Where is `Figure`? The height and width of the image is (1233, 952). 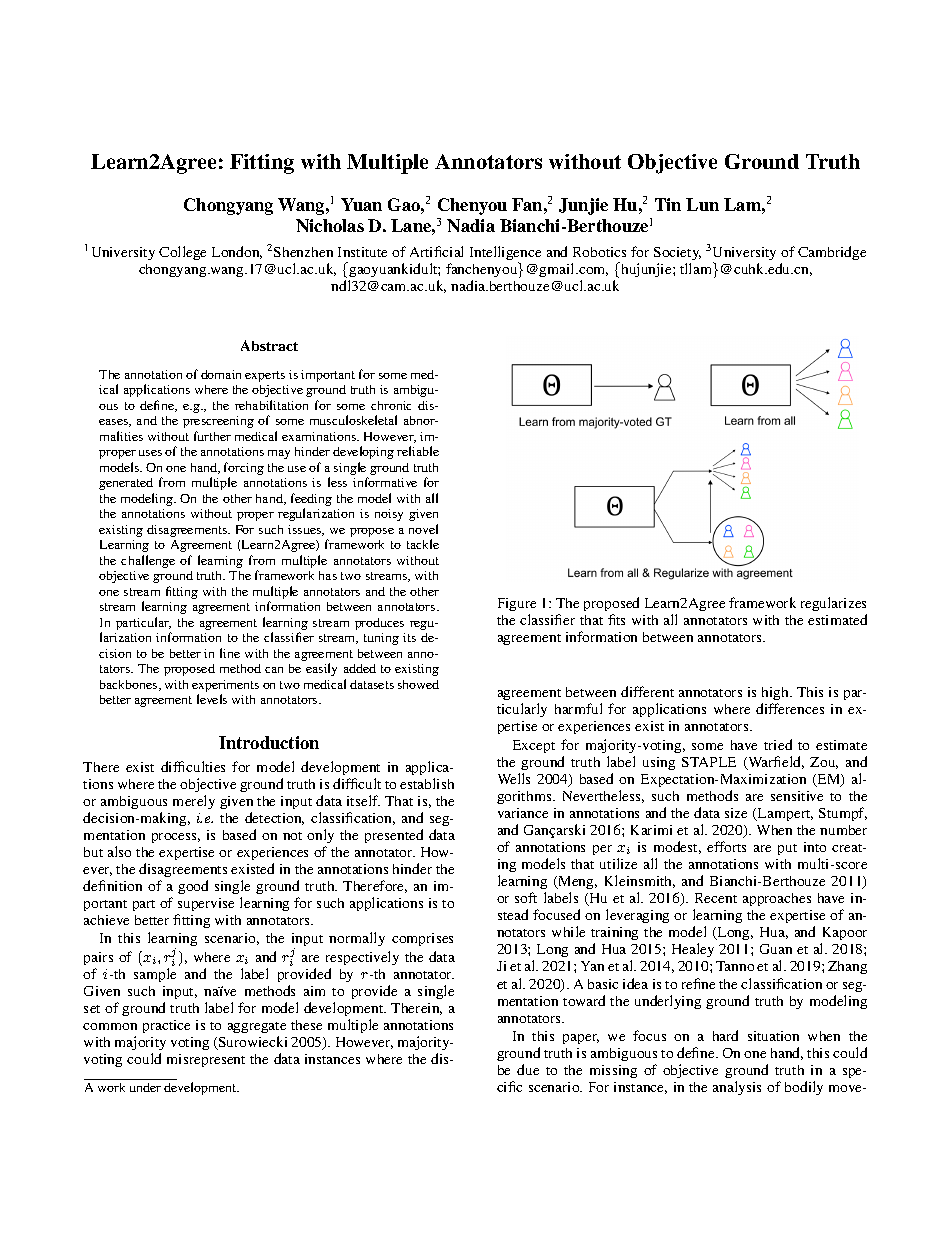 Figure is located at coordinates (517, 606).
